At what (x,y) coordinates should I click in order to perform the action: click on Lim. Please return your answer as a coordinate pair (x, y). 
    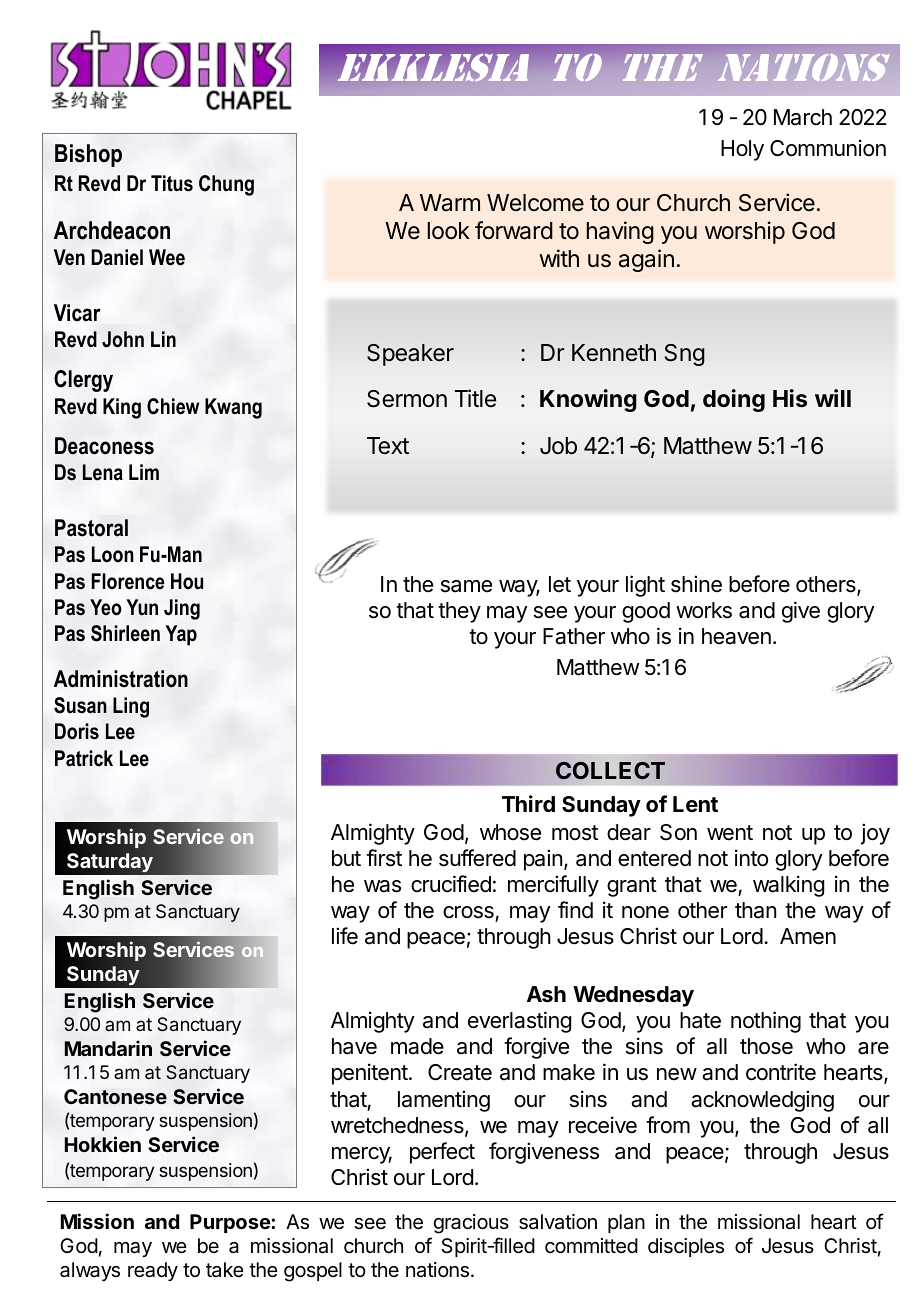
    Looking at the image, I should click on (144, 472).
